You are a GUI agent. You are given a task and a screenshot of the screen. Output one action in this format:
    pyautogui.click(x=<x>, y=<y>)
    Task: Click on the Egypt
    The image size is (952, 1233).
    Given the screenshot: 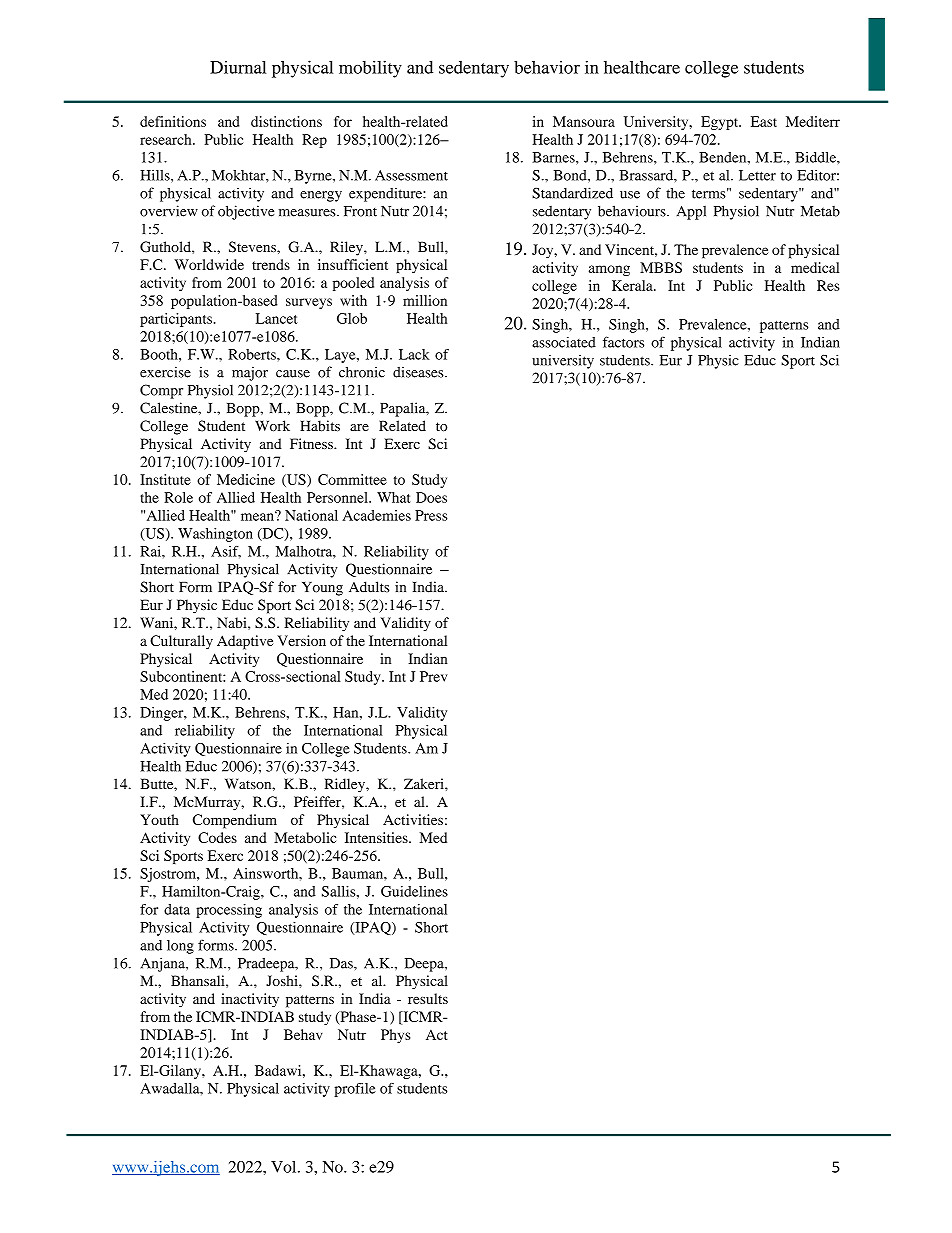 What is the action you would take?
    pyautogui.click(x=721, y=123)
